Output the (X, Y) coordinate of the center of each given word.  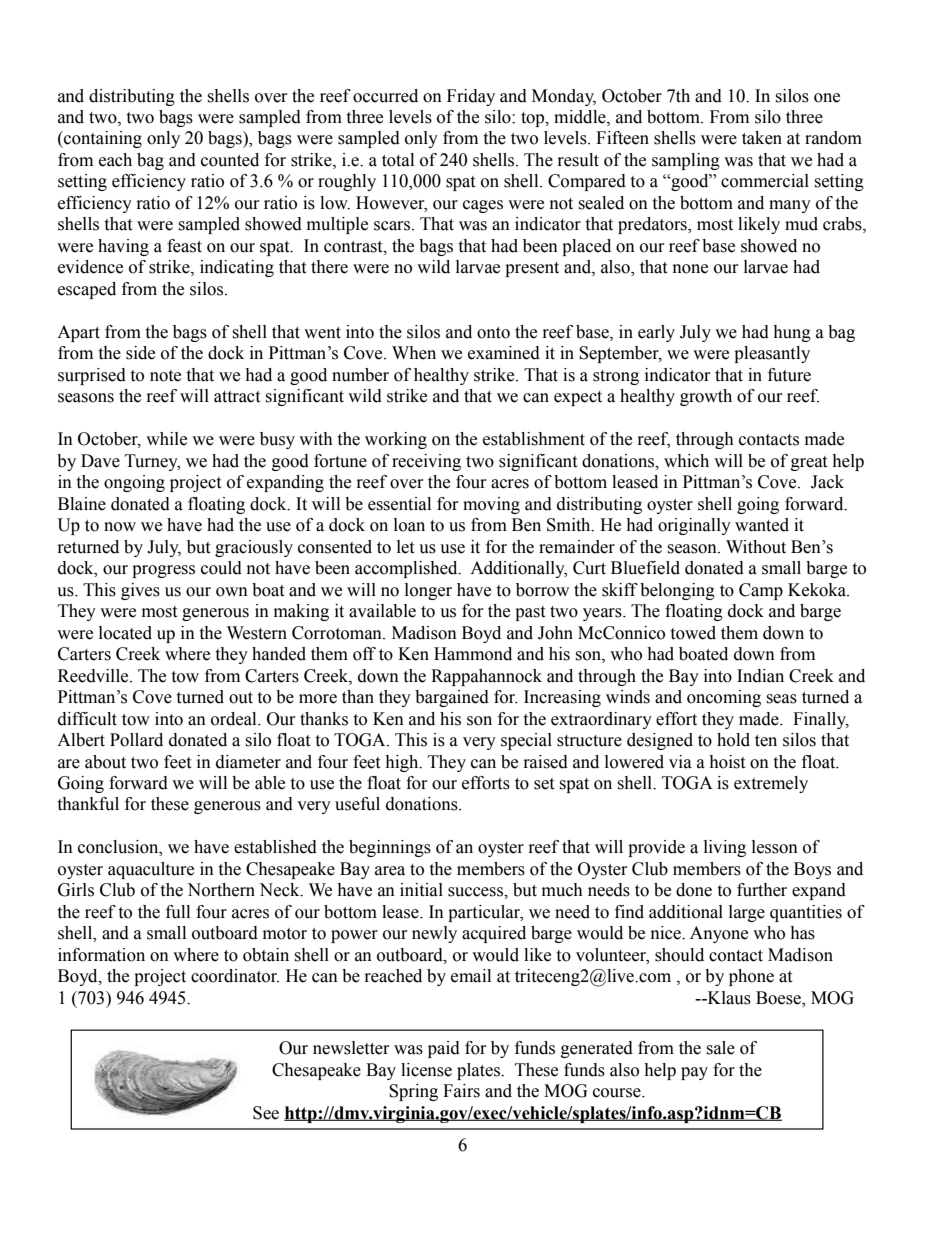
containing (102, 139)
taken (762, 138)
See (266, 1113)
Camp (761, 591)
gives (140, 591)
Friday (471, 97)
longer (428, 591)
